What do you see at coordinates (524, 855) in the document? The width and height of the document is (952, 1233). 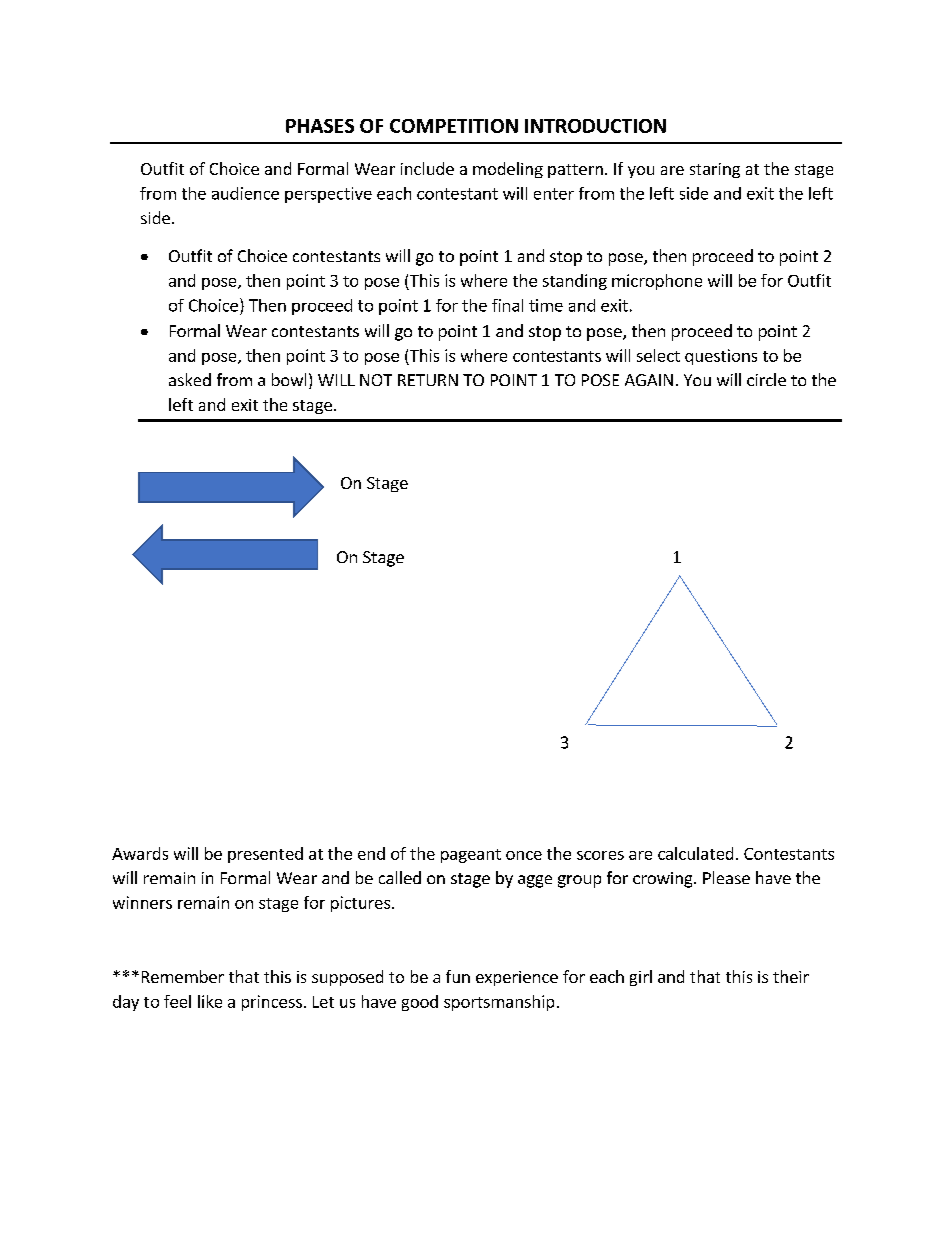 I see `once` at bounding box center [524, 855].
